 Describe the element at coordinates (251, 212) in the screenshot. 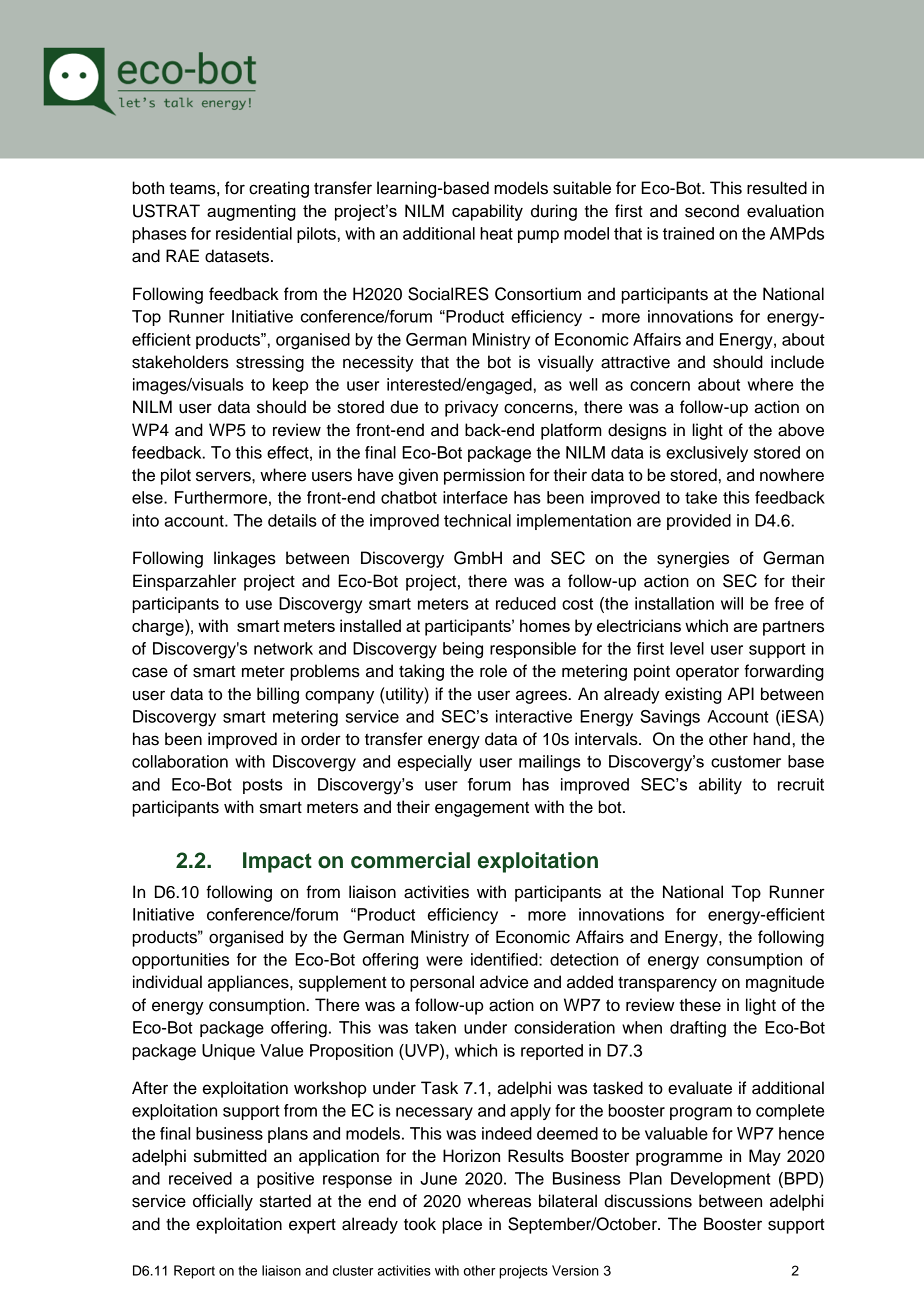

I see `augmenting` at that location.
